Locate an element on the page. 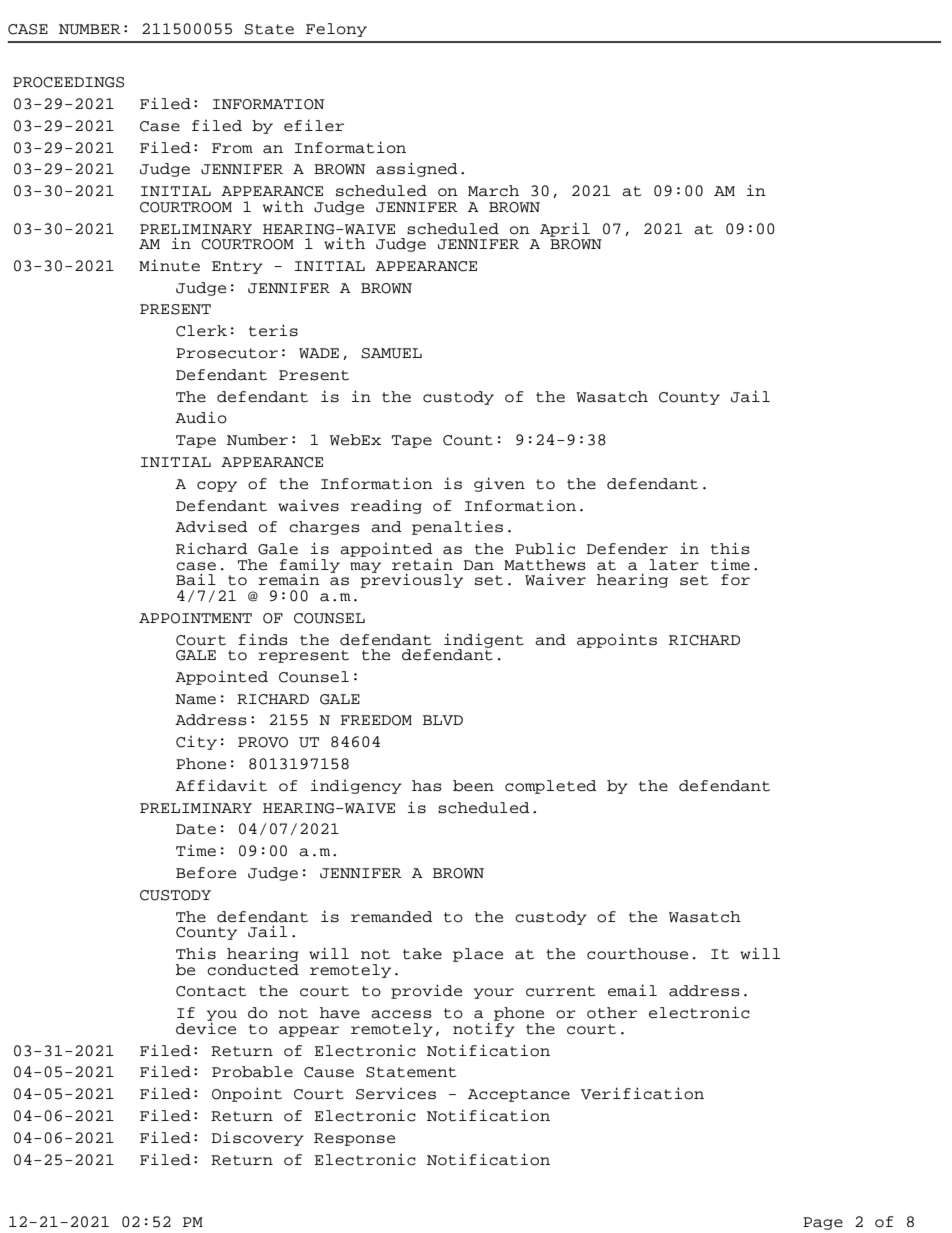 The height and width of the image is (1233, 952). PROCEEDINGS is located at coordinates (68, 82).
